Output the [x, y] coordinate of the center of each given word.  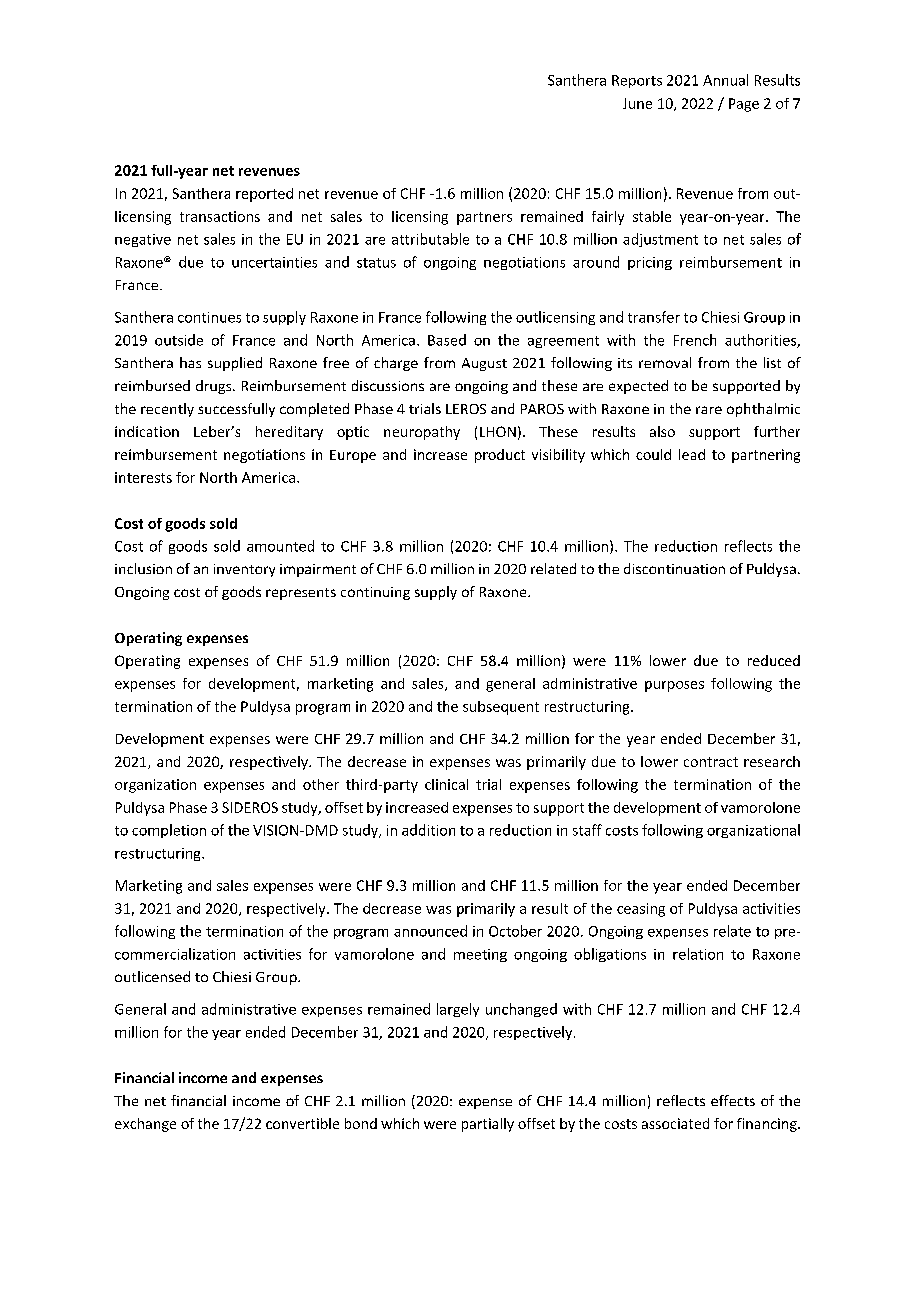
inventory [244, 570]
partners [484, 218]
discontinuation [674, 568]
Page [744, 105]
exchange [145, 1125]
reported [264, 195]
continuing [375, 593]
